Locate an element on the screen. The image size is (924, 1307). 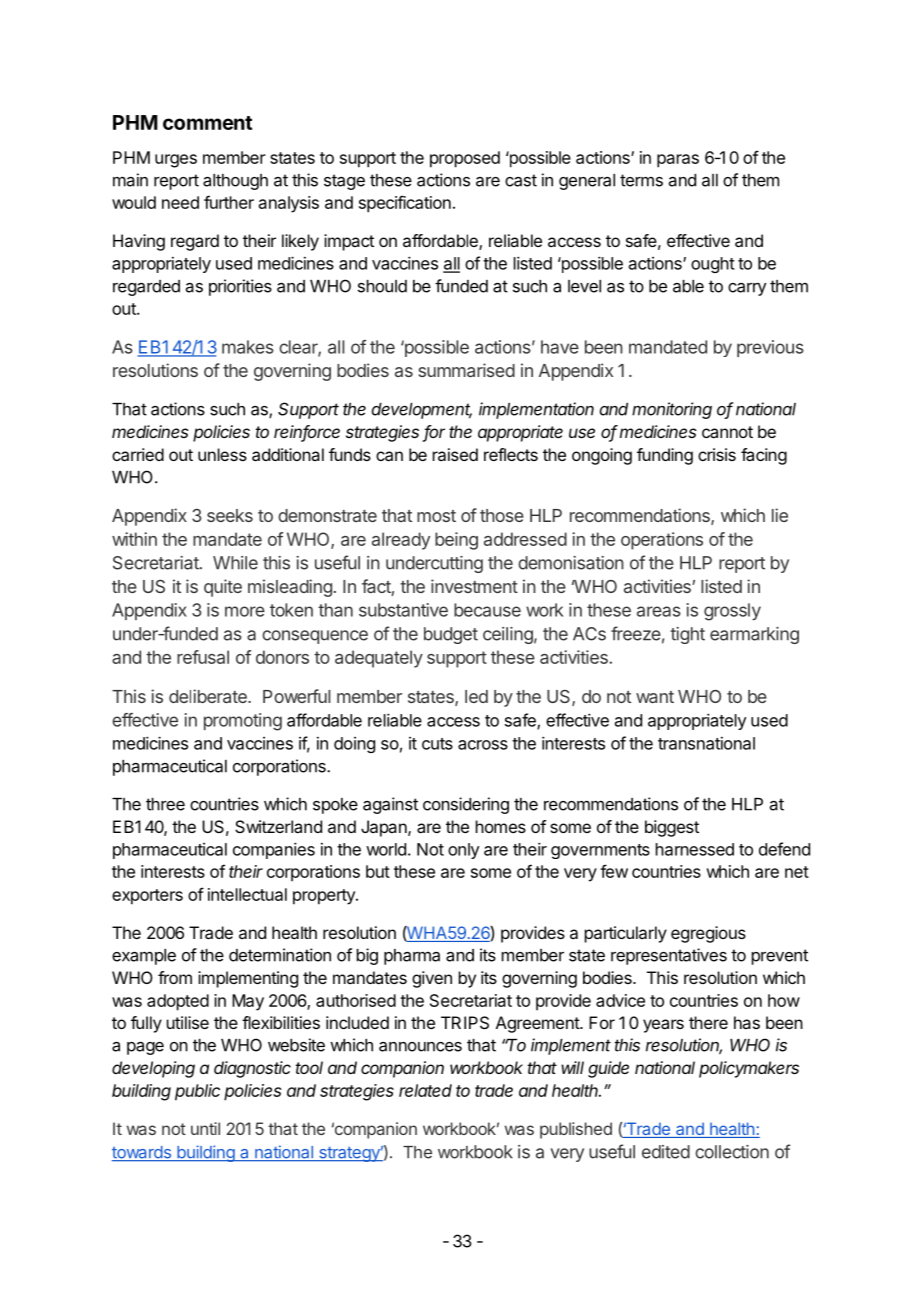
paras is located at coordinates (678, 161).
